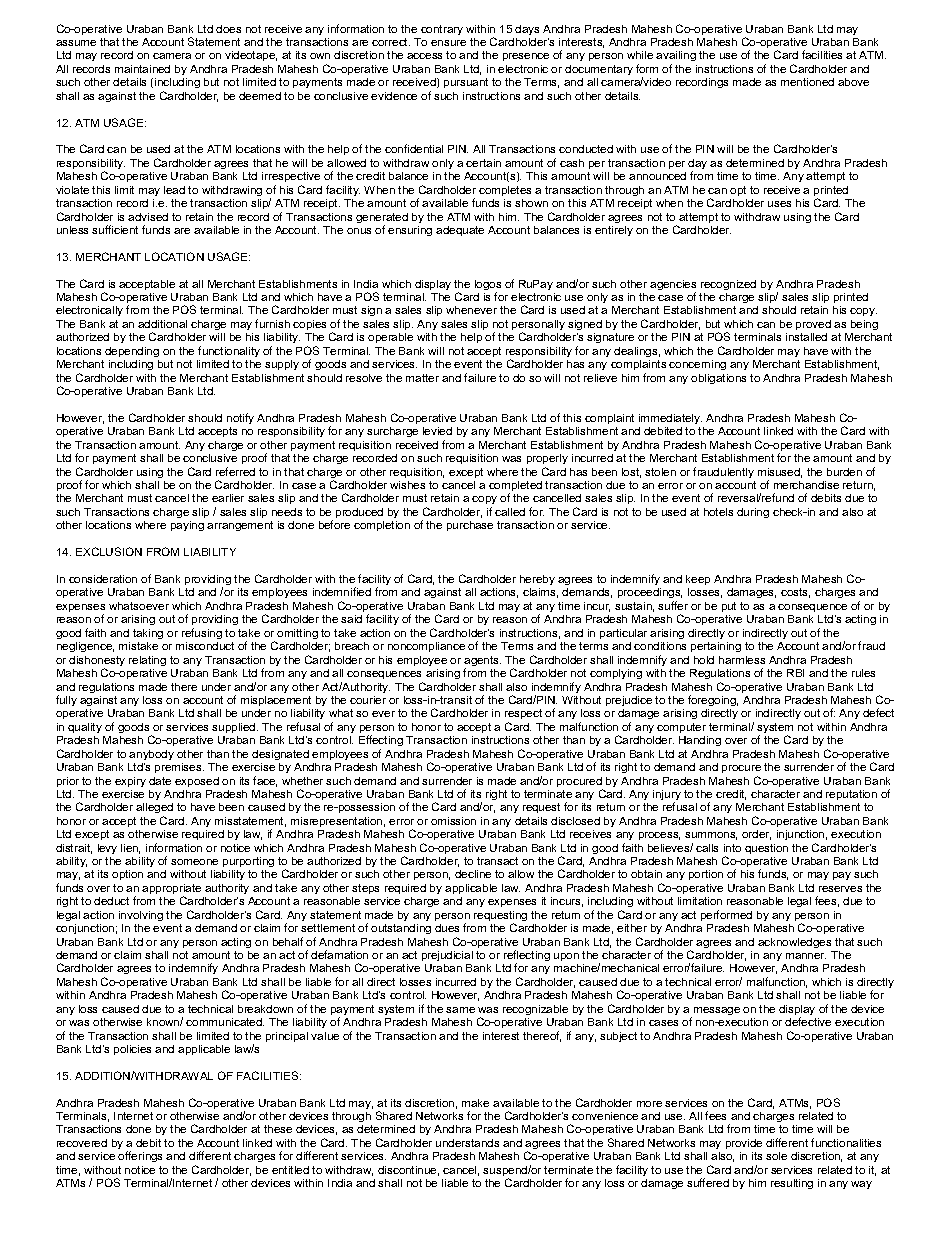  Describe the element at coordinates (713, 700) in the screenshot. I see `foregoing` at that location.
